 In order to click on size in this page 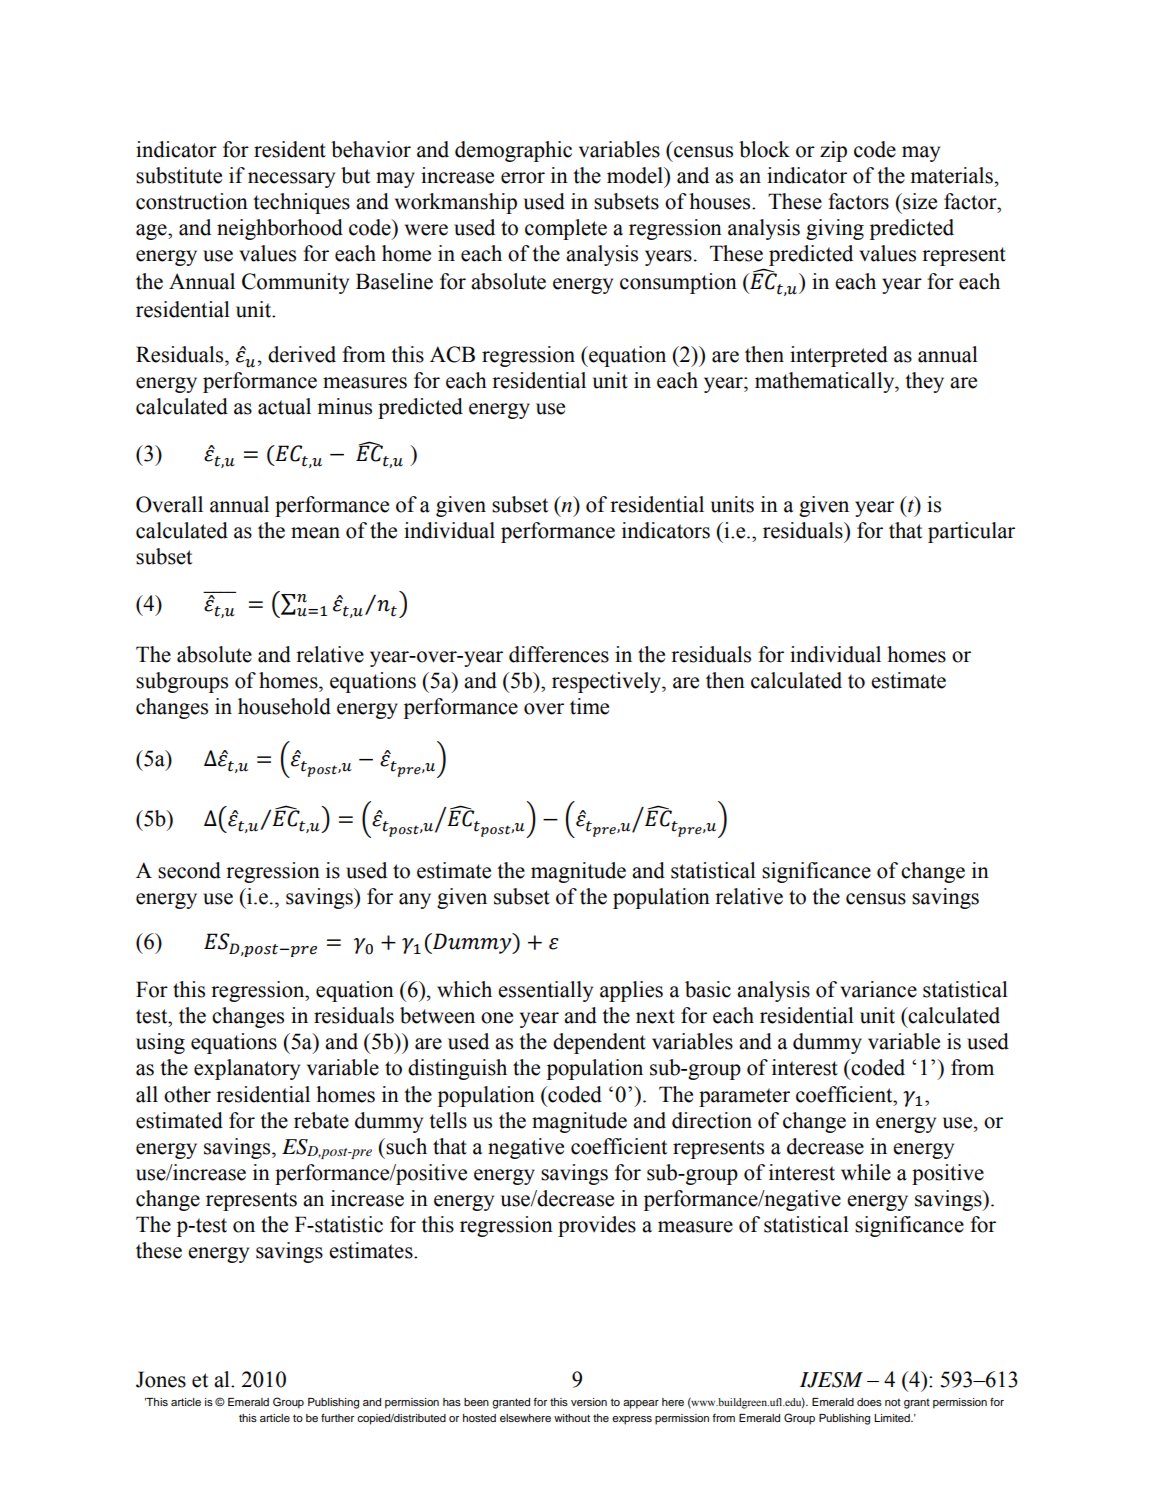, I will do `click(919, 201)`.
